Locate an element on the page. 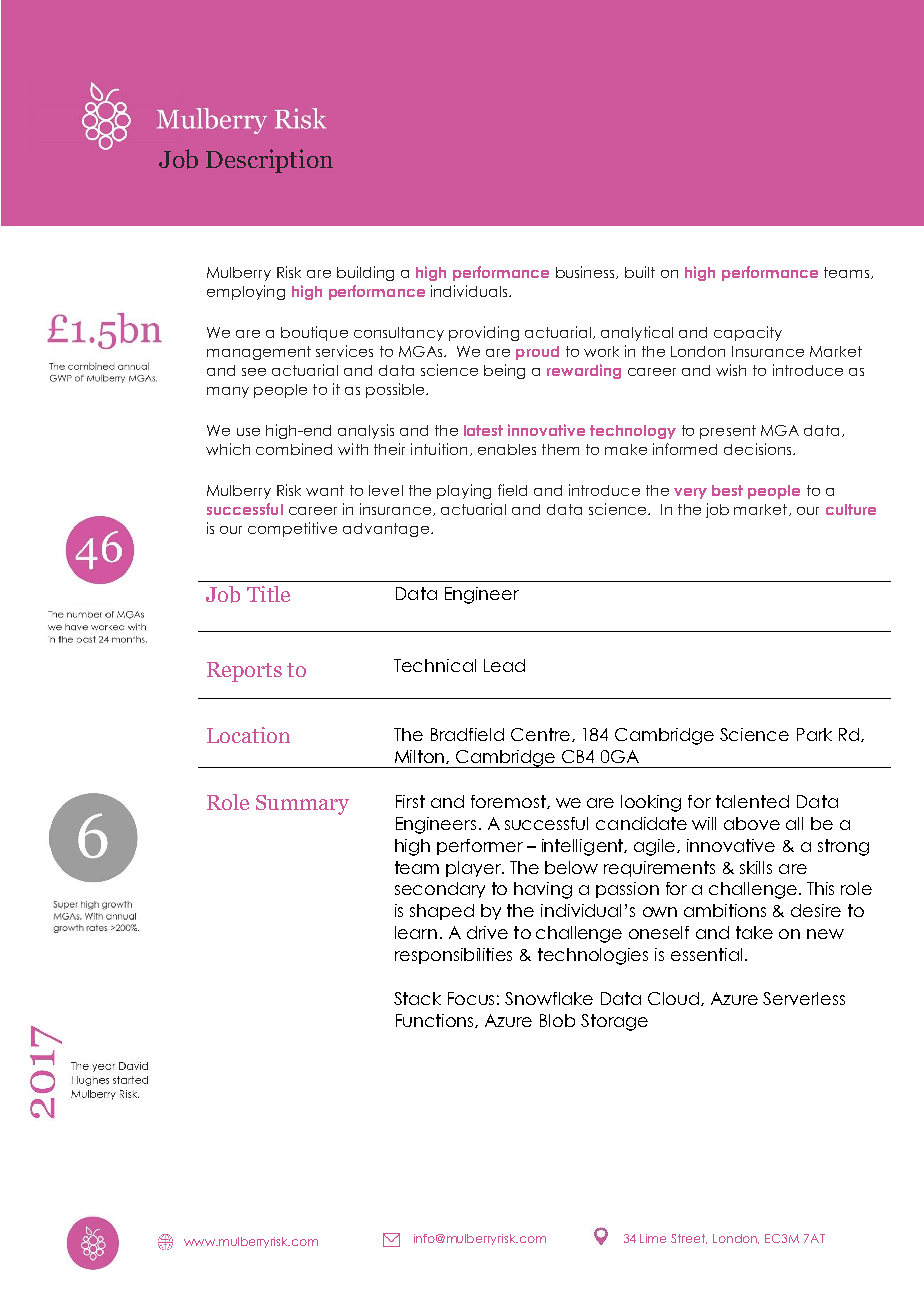  Description is located at coordinates (269, 161).
